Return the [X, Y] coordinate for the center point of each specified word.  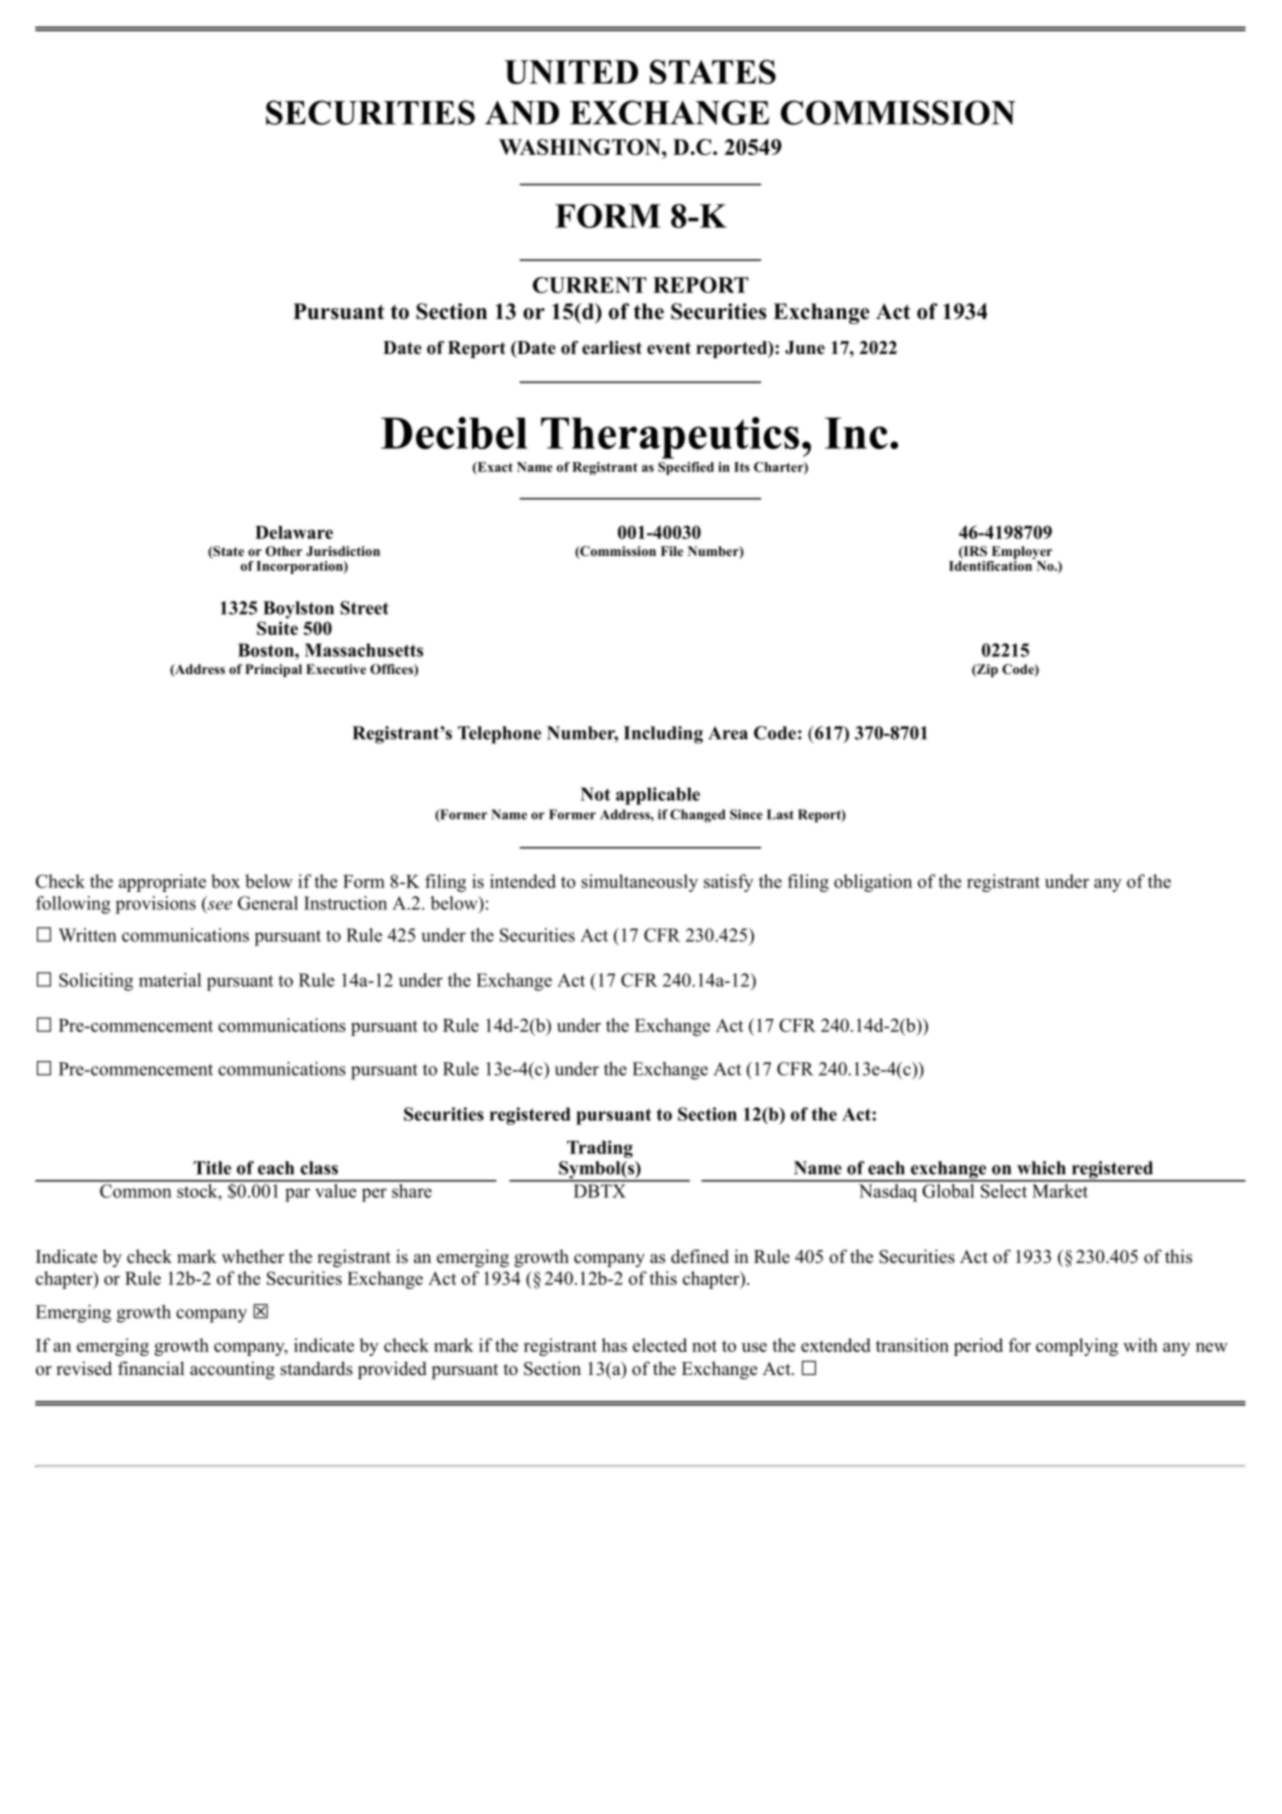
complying [1077, 1347]
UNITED [571, 72]
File [672, 551]
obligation [873, 883]
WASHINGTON [581, 147]
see [218, 905]
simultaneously [639, 883]
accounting [232, 1370]
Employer [1020, 554]
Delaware [294, 532]
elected [660, 1345]
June [805, 348]
